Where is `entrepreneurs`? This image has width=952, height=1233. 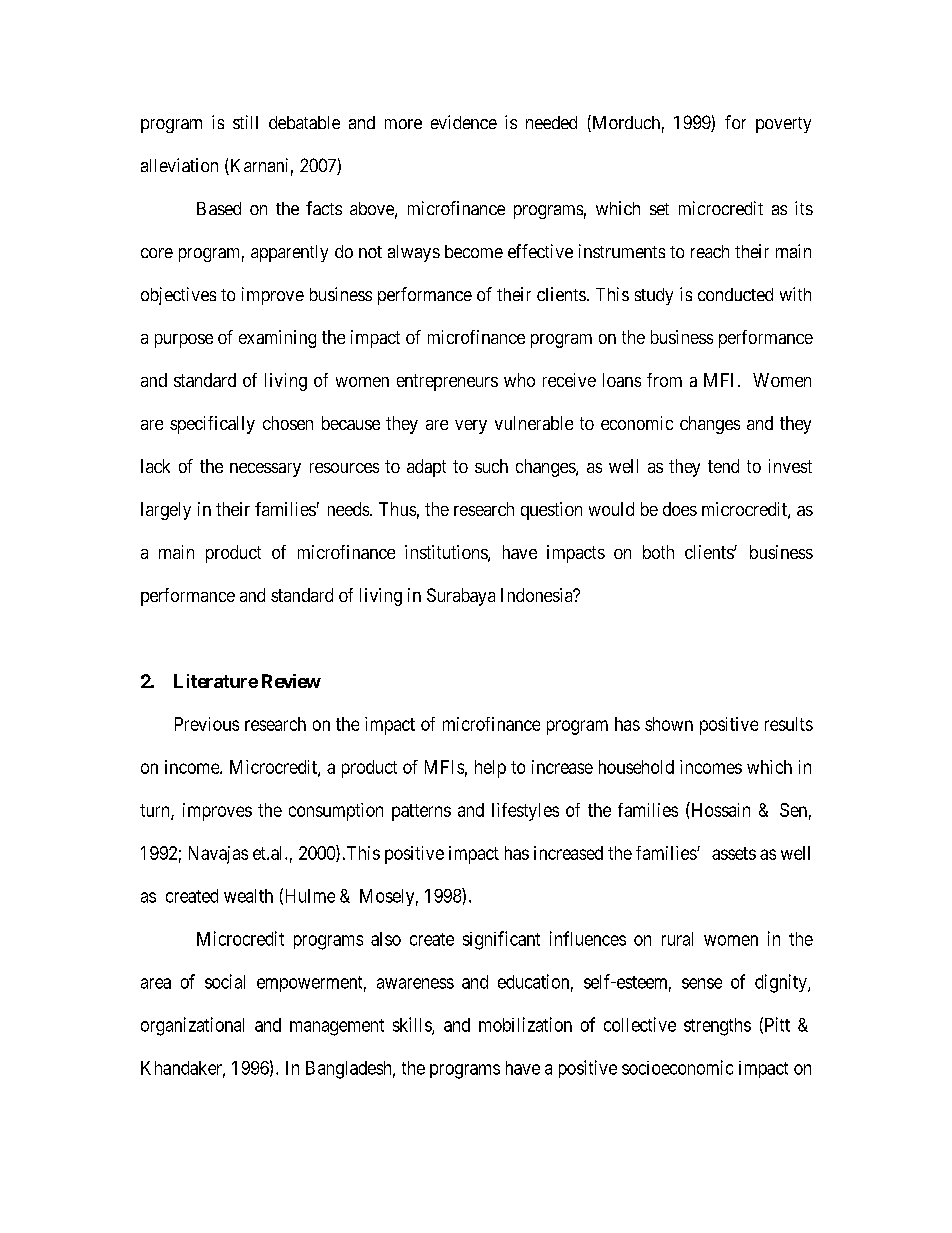 entrepreneurs is located at coordinates (447, 382).
